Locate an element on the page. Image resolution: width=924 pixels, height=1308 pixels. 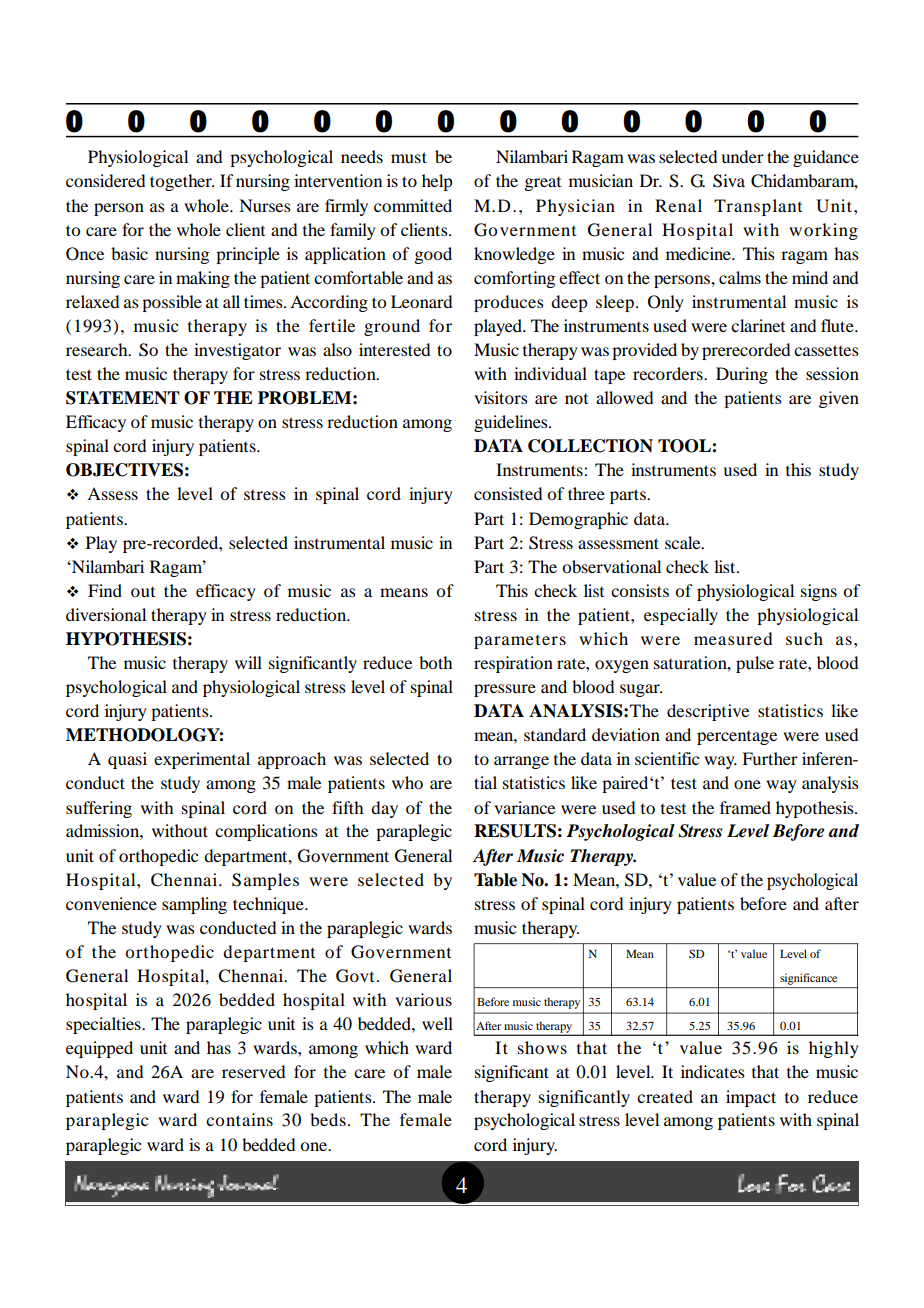
together is located at coordinates (182, 182).
